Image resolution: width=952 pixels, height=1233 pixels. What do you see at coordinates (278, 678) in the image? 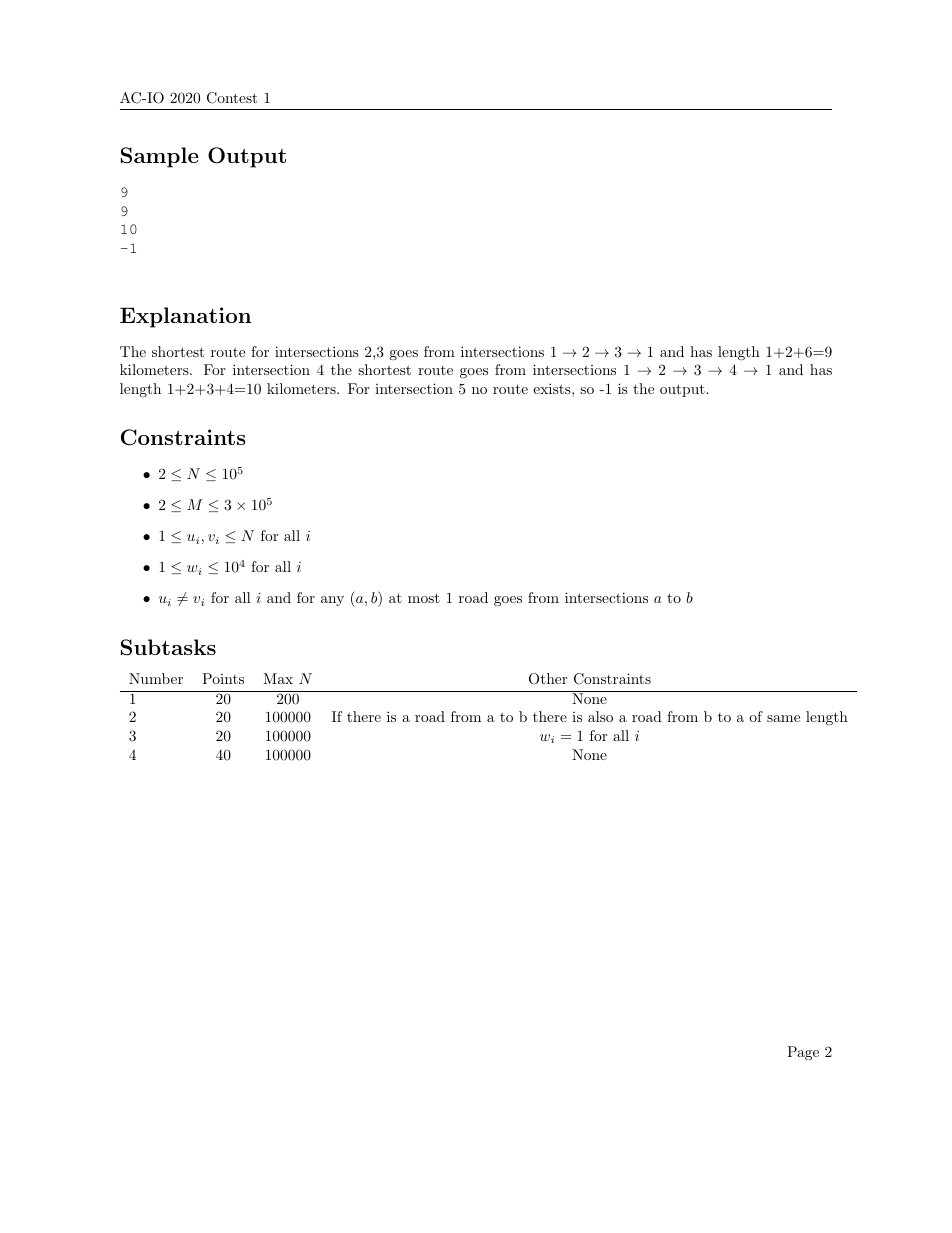
I see `Max` at bounding box center [278, 678].
